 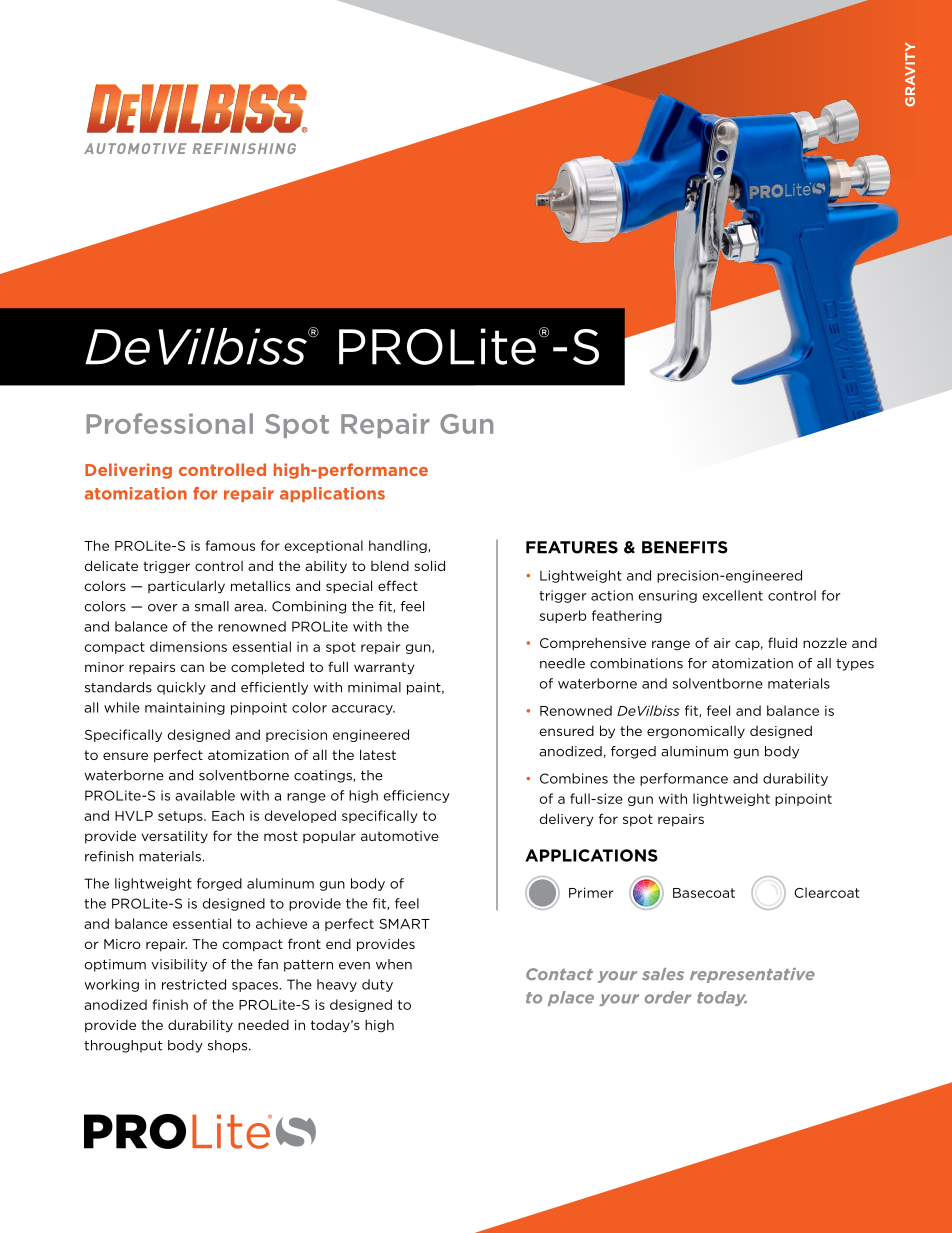 I want to click on place, so click(x=571, y=998).
